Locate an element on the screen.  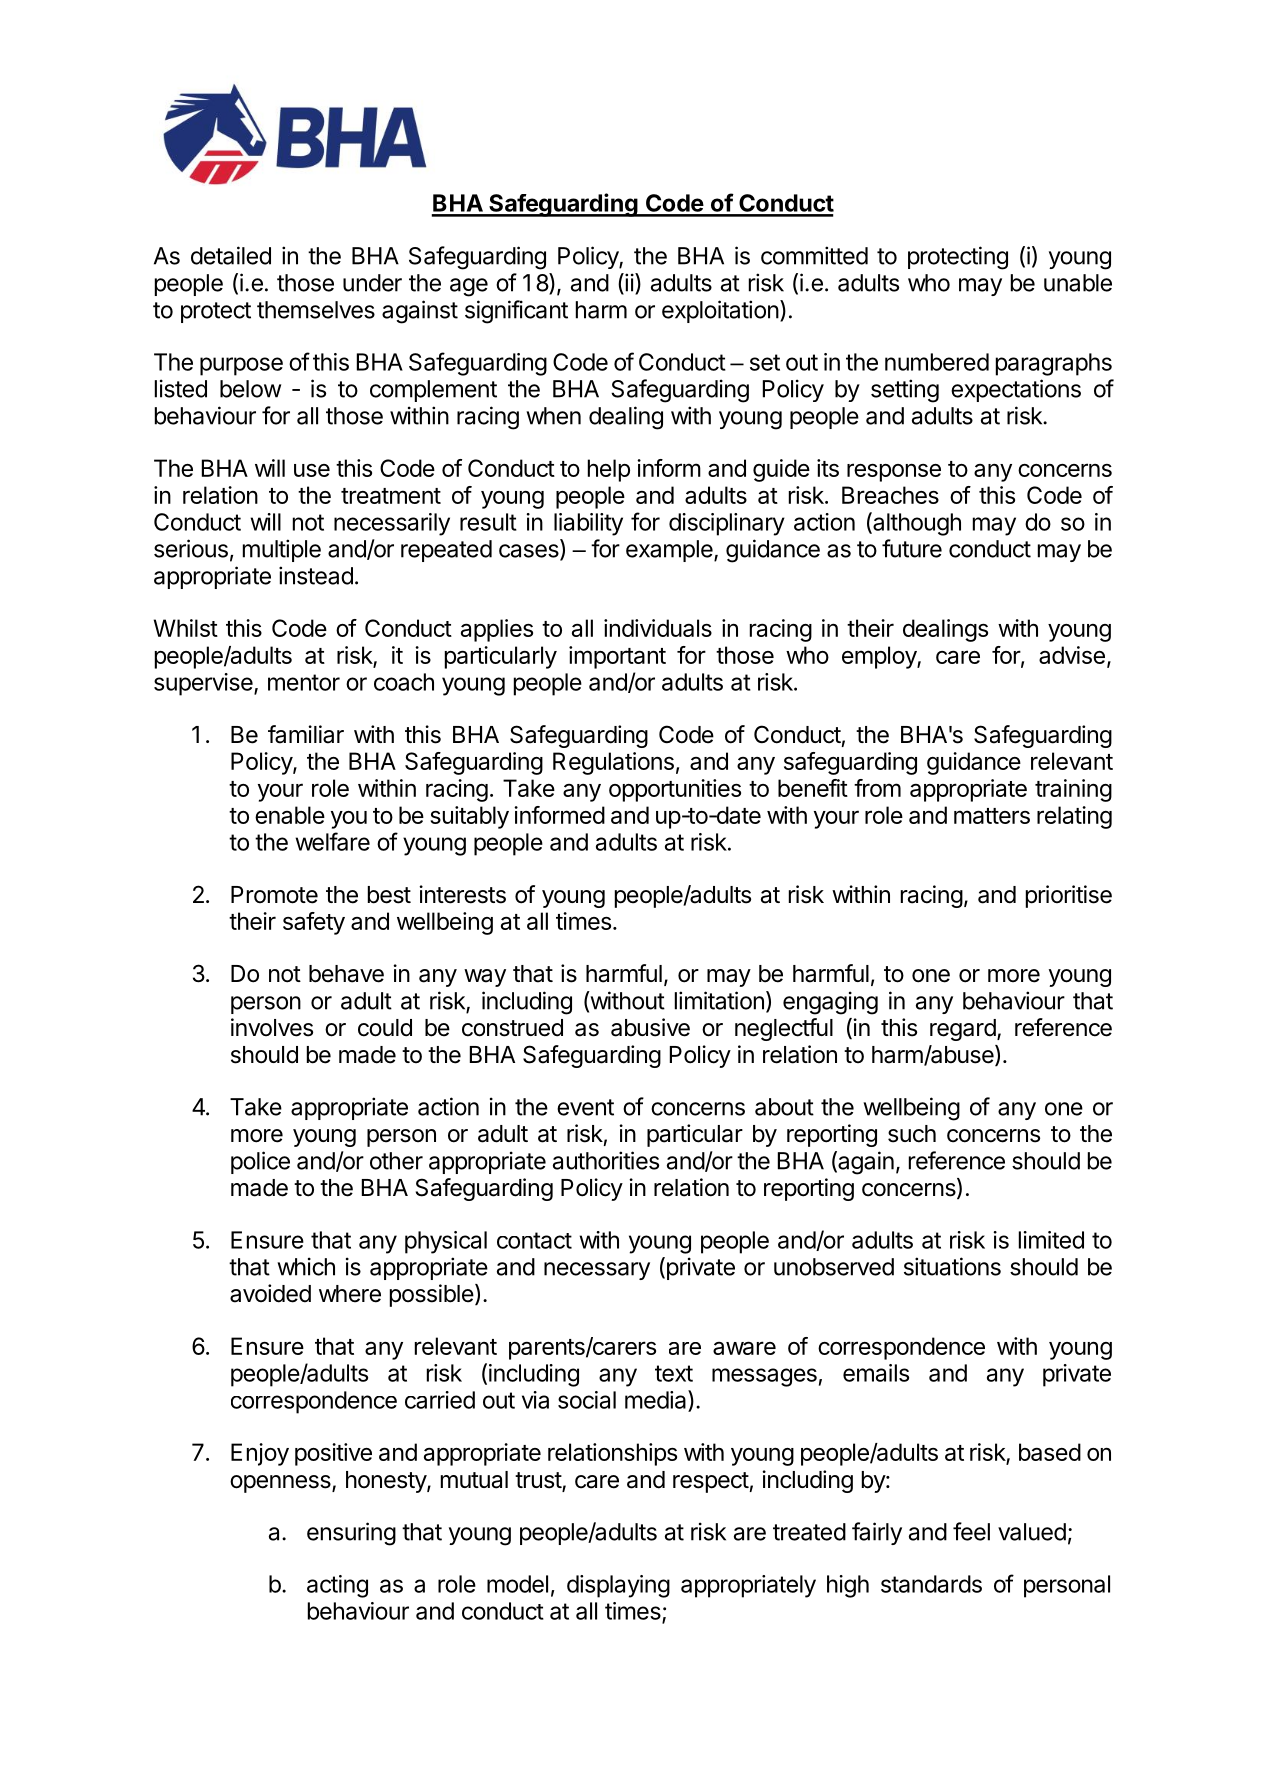
numbered is located at coordinates (937, 362).
